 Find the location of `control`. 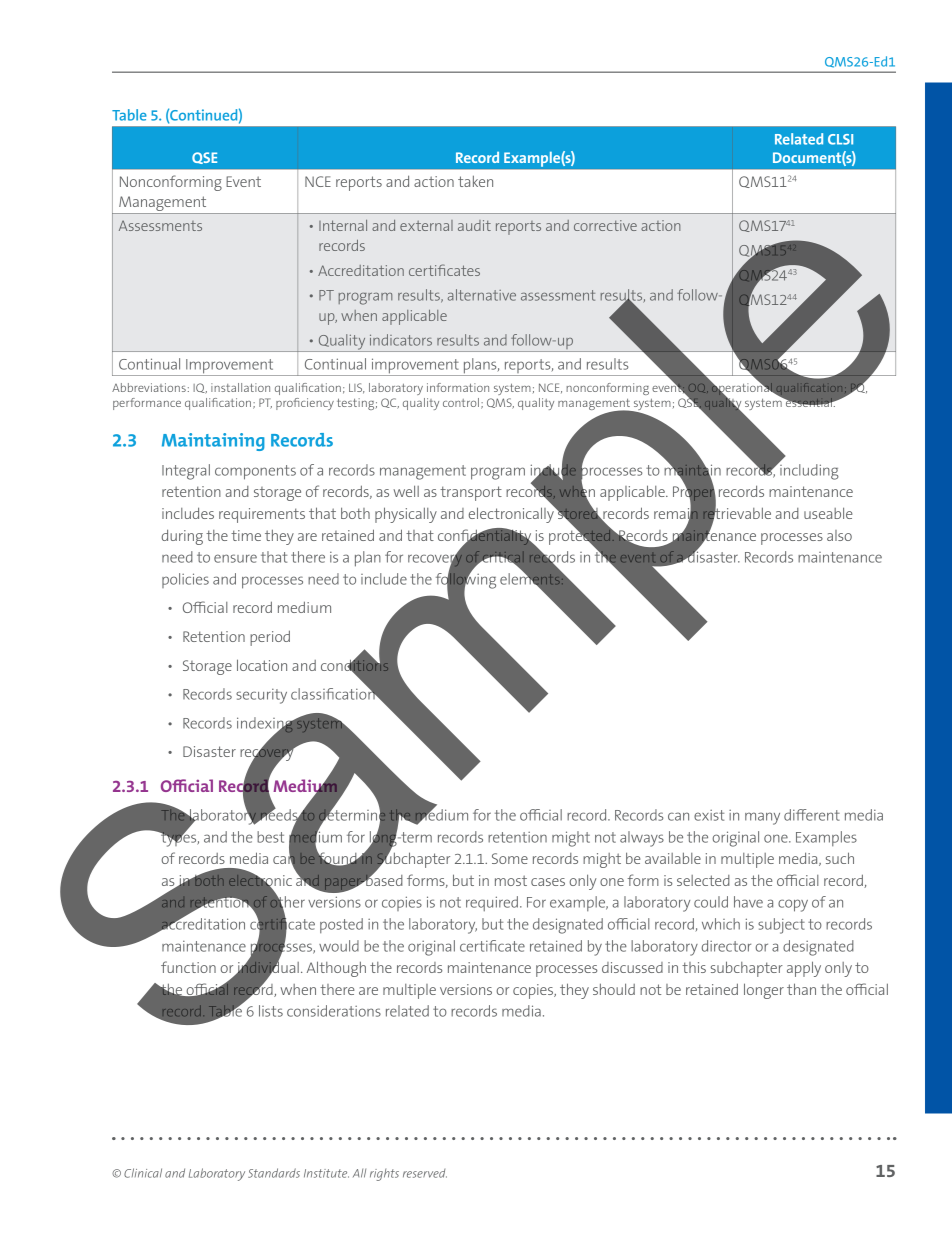

control is located at coordinates (461, 402).
